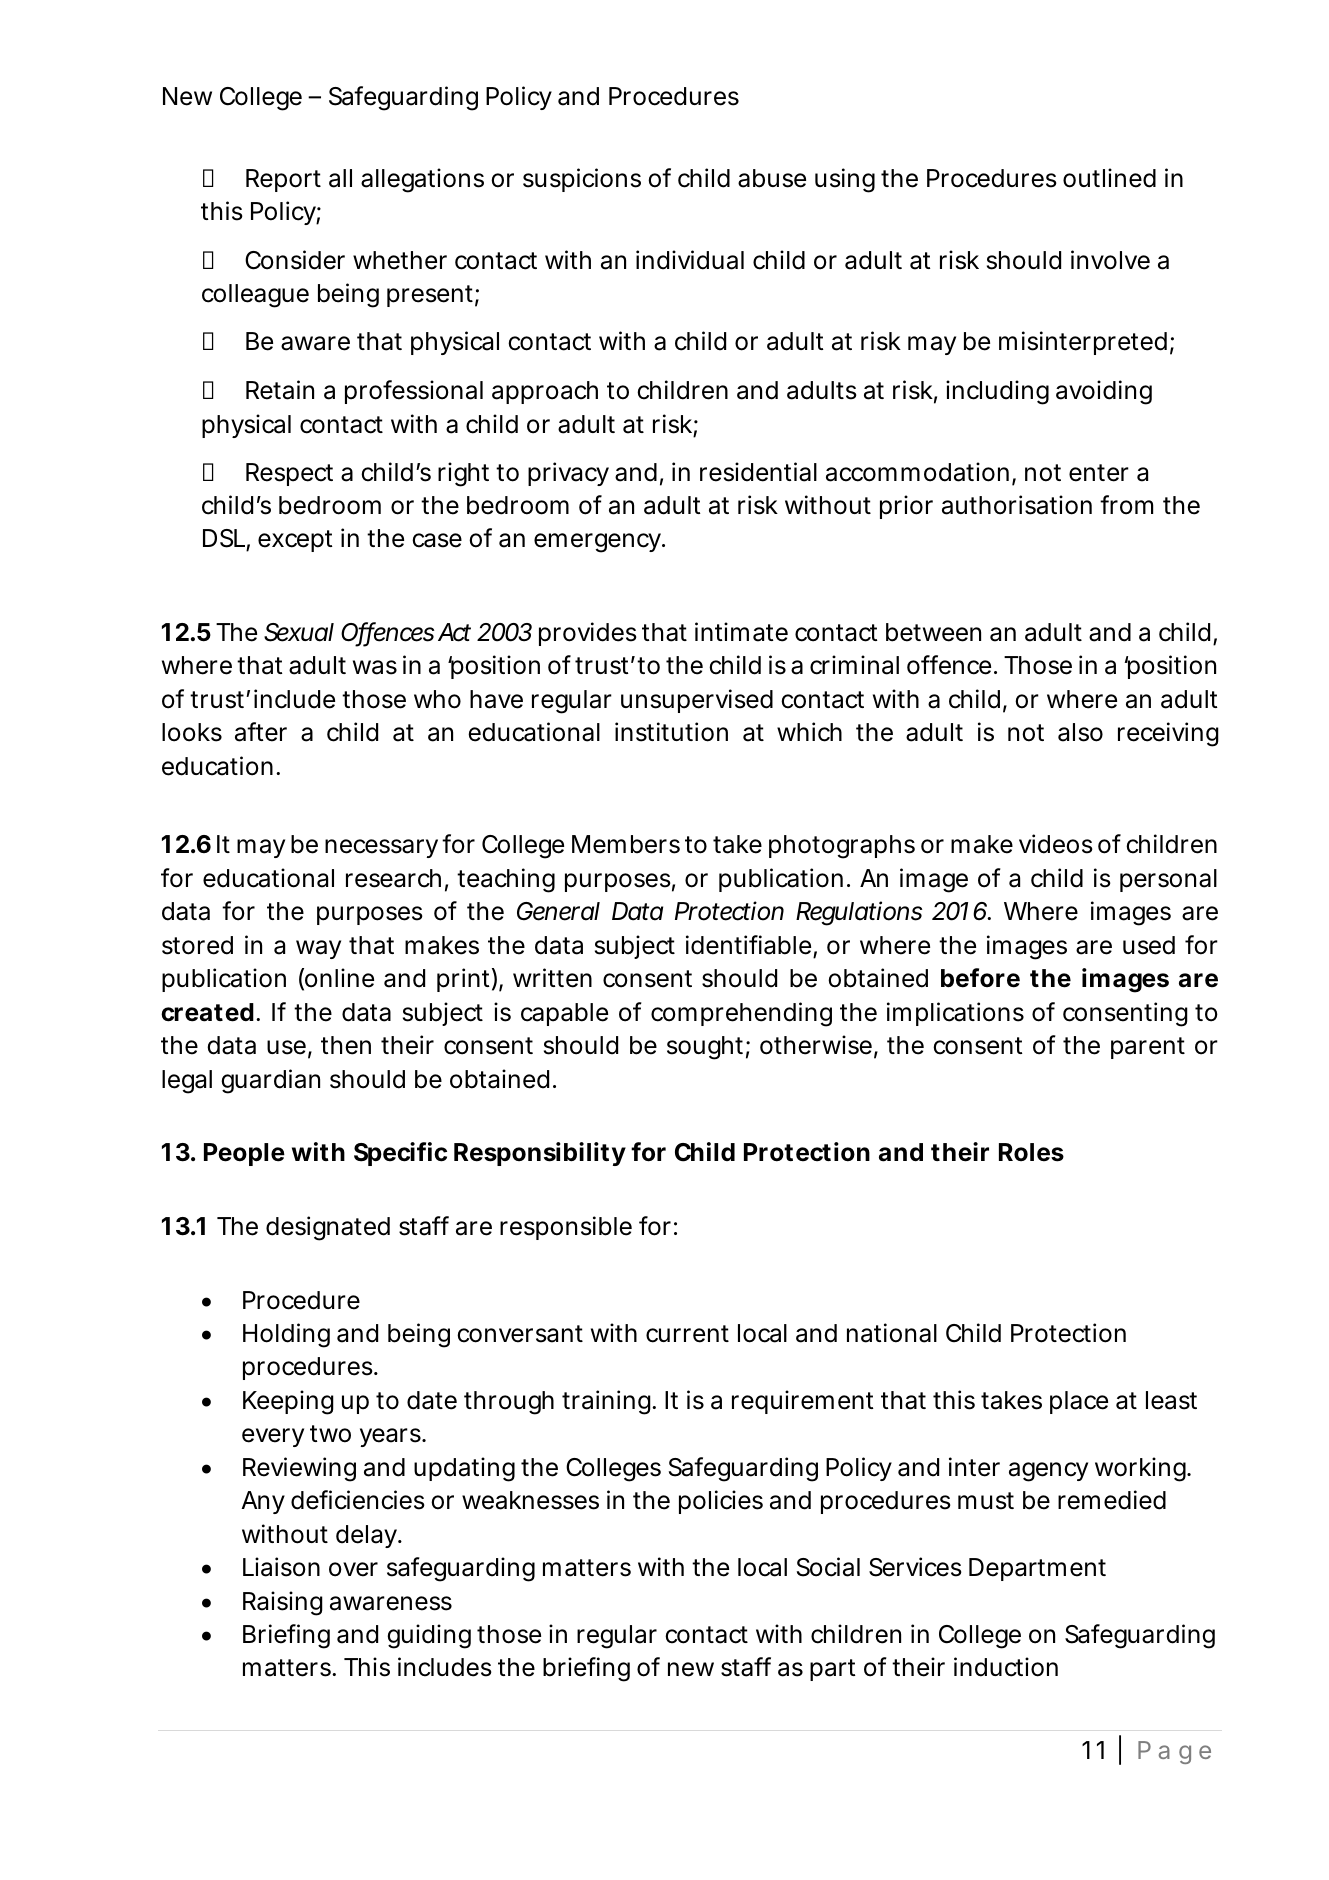  Describe the element at coordinates (690, 260) in the image. I see `individual` at that location.
